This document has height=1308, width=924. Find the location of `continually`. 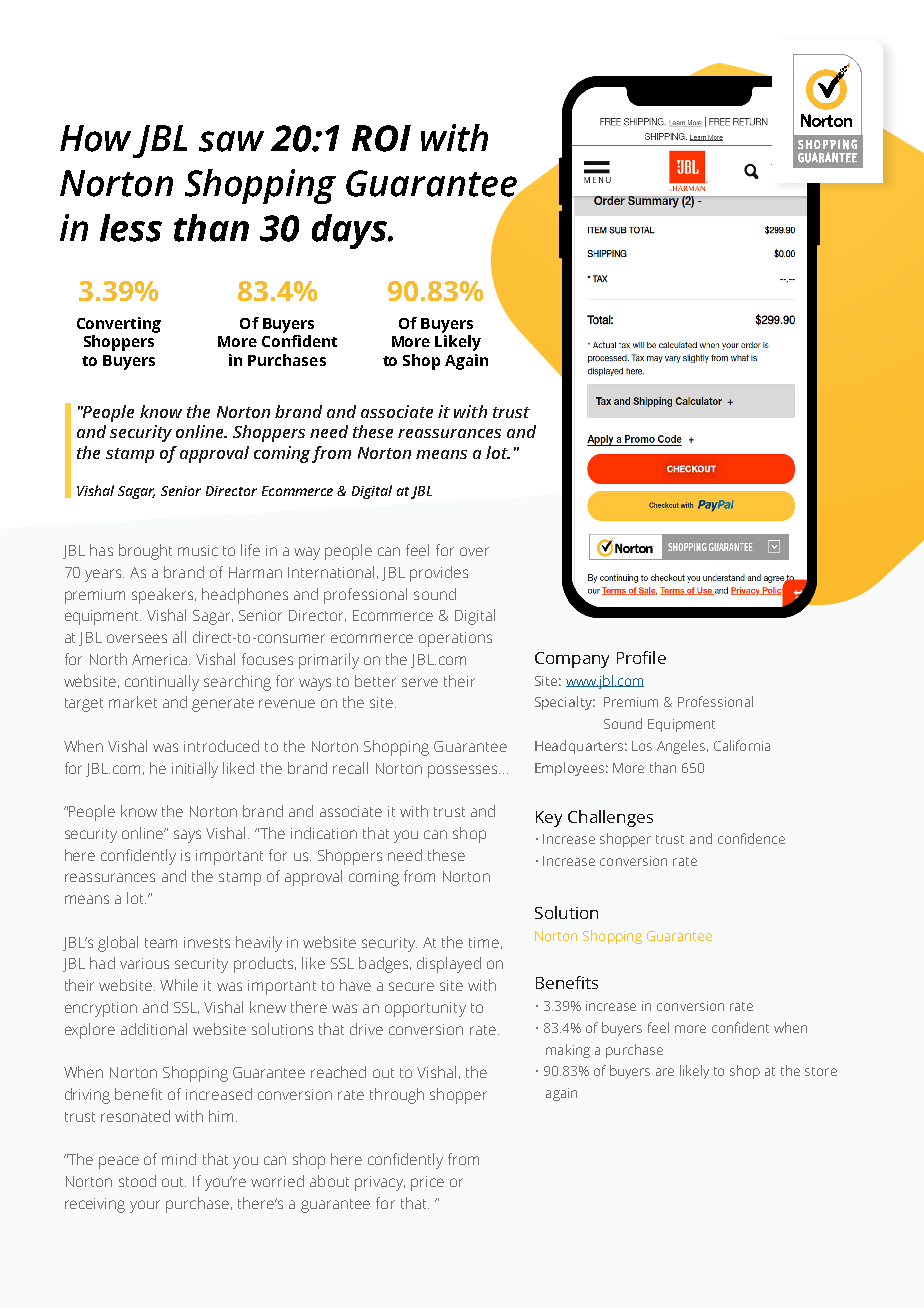

continually is located at coordinates (162, 683).
